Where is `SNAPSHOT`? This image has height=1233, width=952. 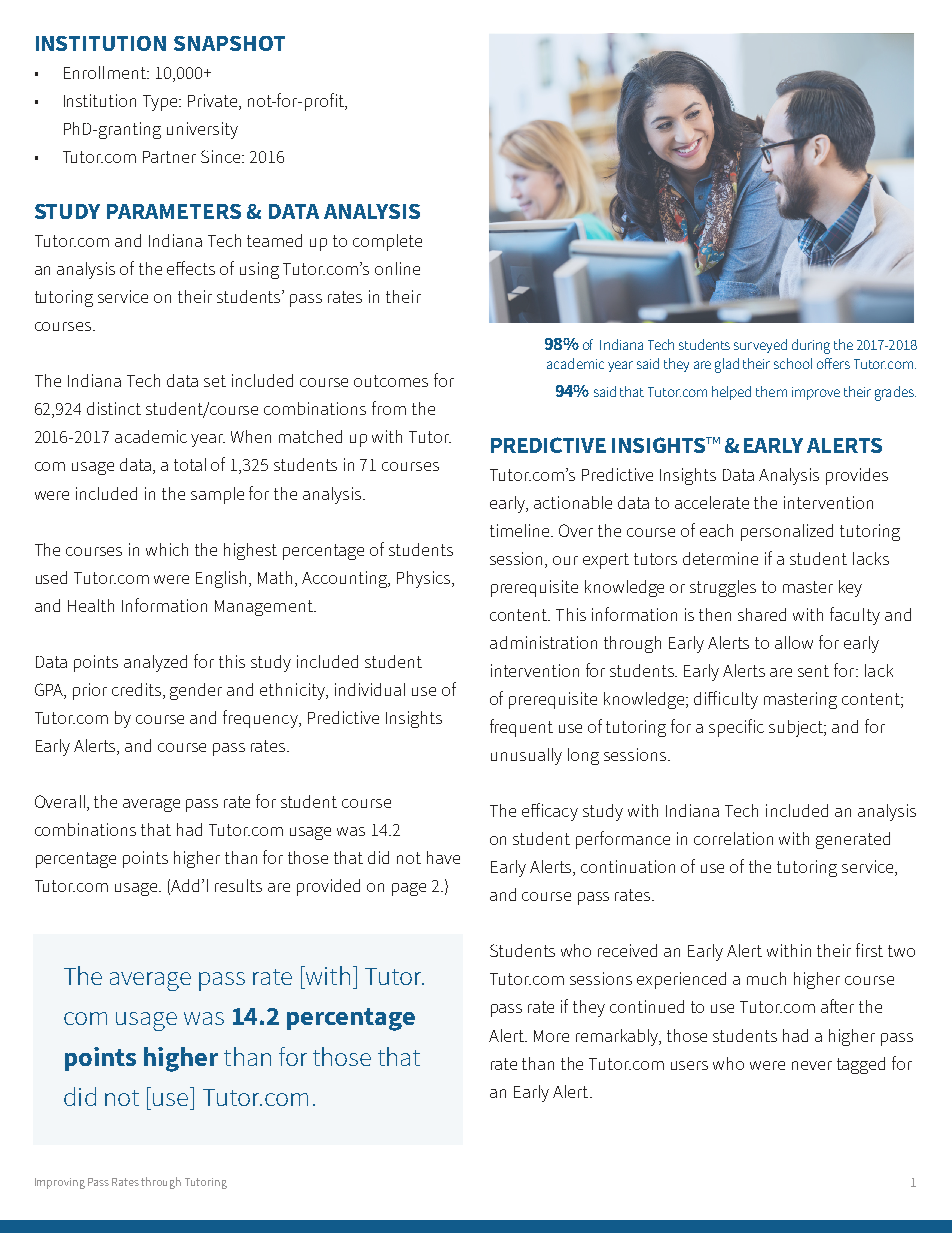 SNAPSHOT is located at coordinates (229, 43).
